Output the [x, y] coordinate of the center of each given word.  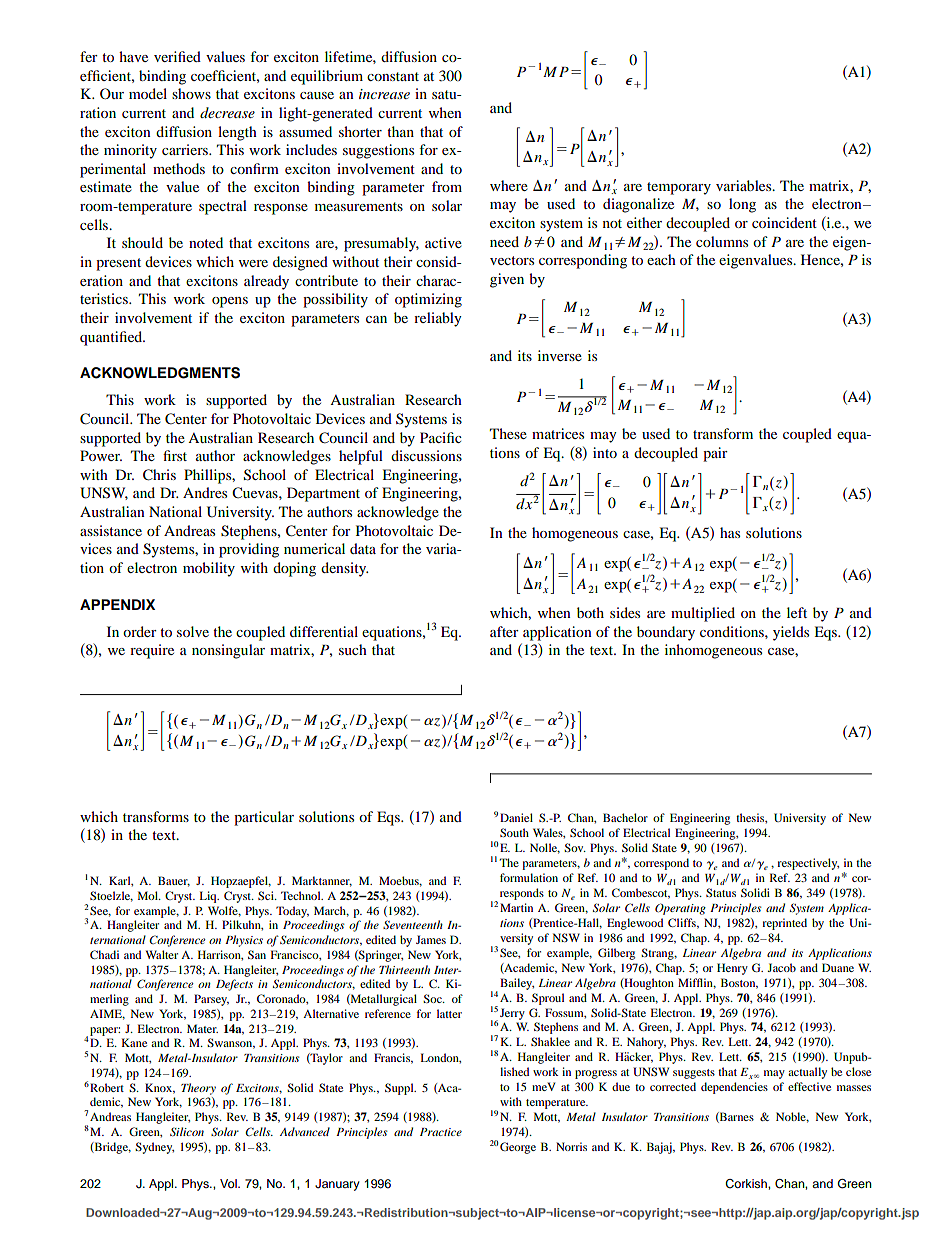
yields [791, 633]
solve [193, 631]
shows [191, 93]
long [742, 205]
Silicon [187, 1131]
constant [393, 76]
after [504, 631]
